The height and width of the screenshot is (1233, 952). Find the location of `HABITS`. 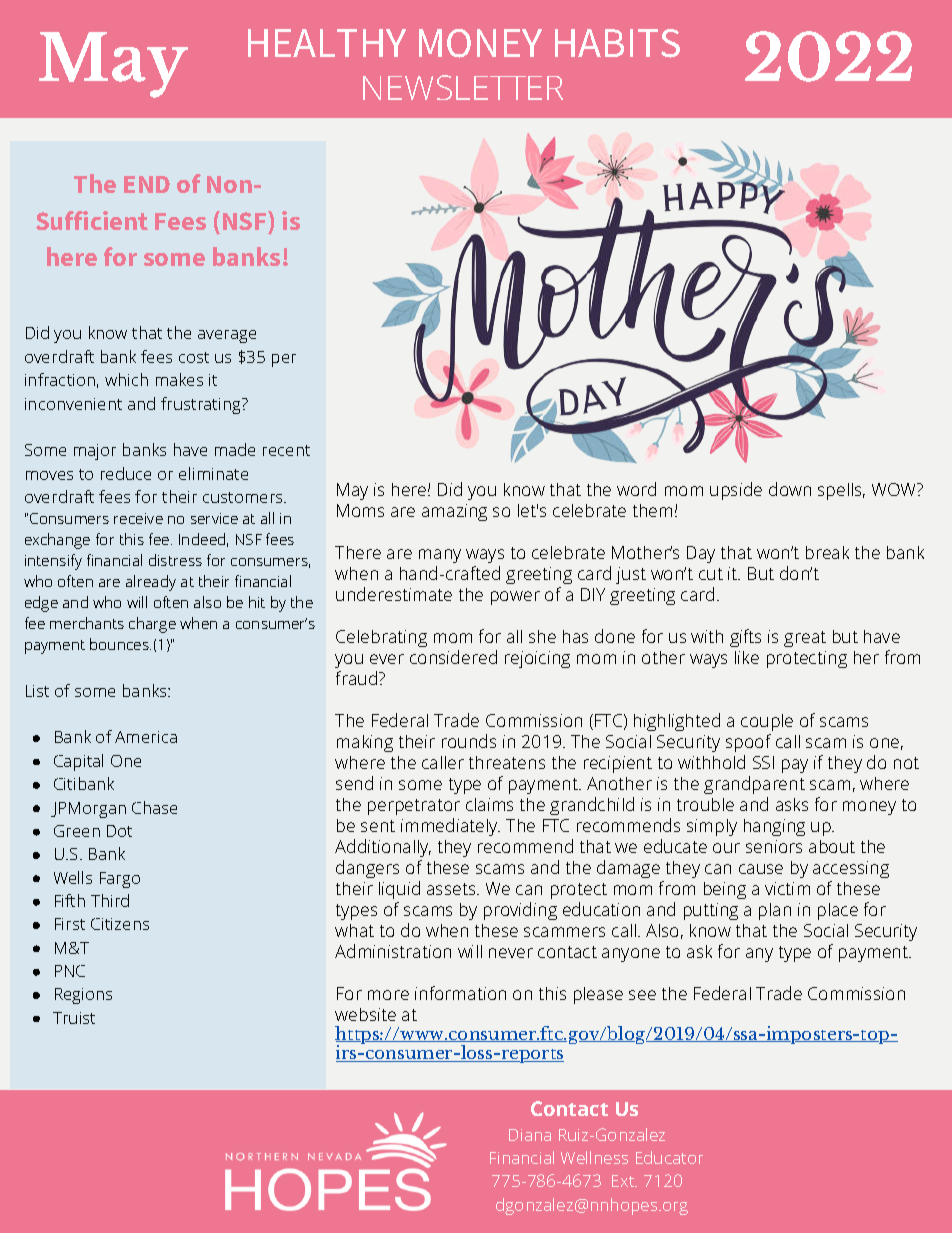

HABITS is located at coordinates (617, 43).
